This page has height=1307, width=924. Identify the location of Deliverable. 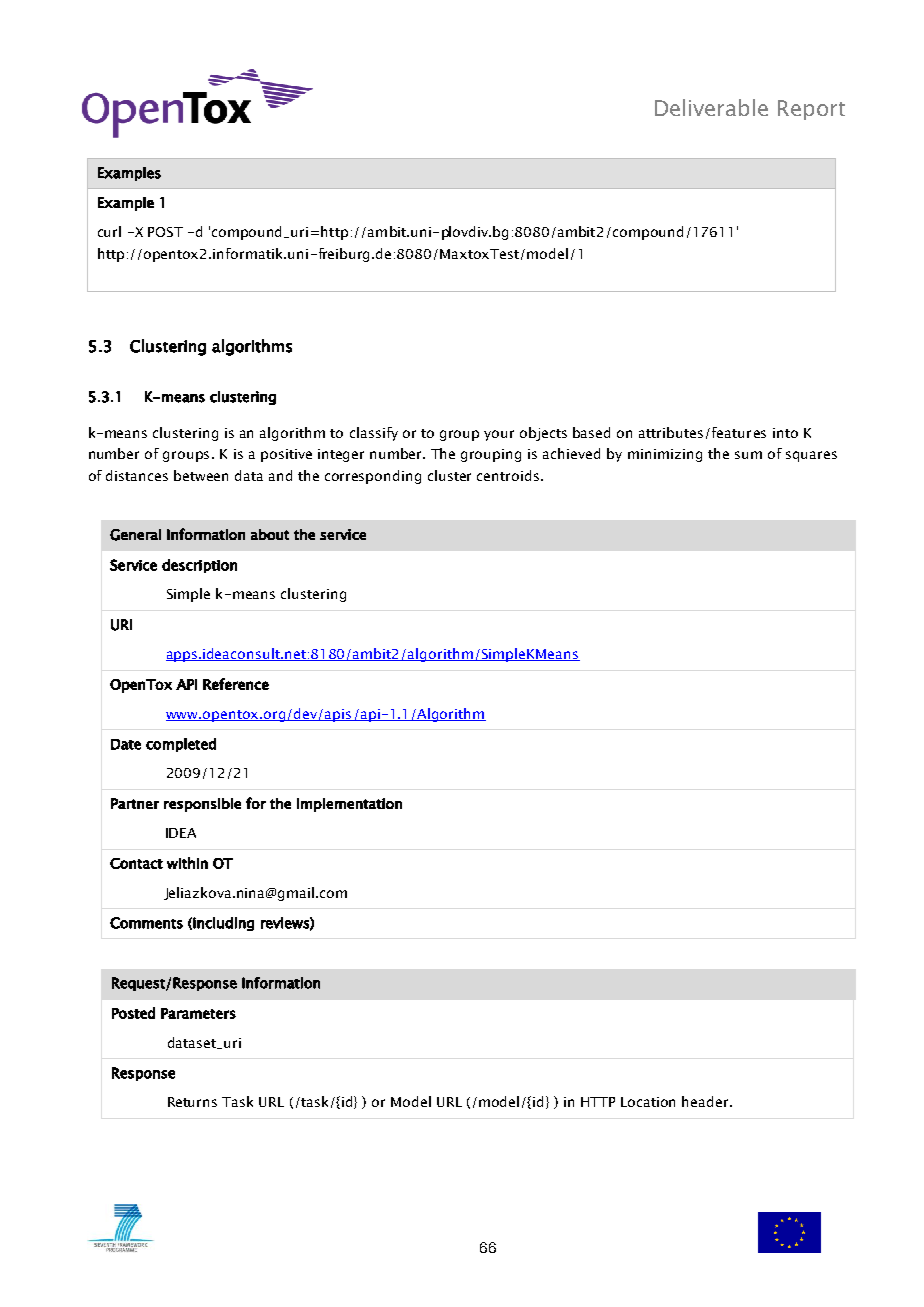
(711, 107).
